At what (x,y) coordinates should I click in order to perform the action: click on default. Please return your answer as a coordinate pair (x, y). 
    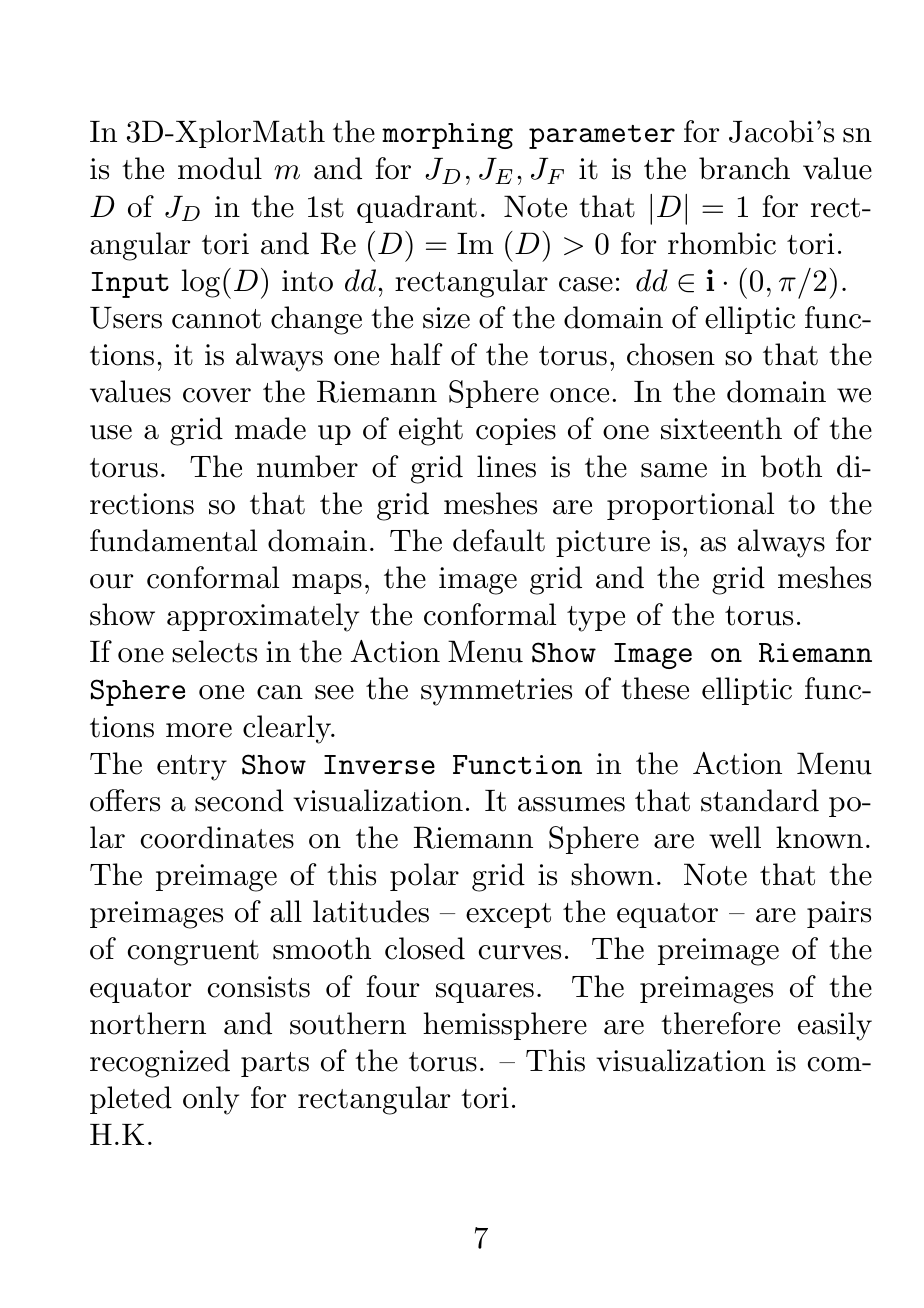
    Looking at the image, I should click on (499, 540).
